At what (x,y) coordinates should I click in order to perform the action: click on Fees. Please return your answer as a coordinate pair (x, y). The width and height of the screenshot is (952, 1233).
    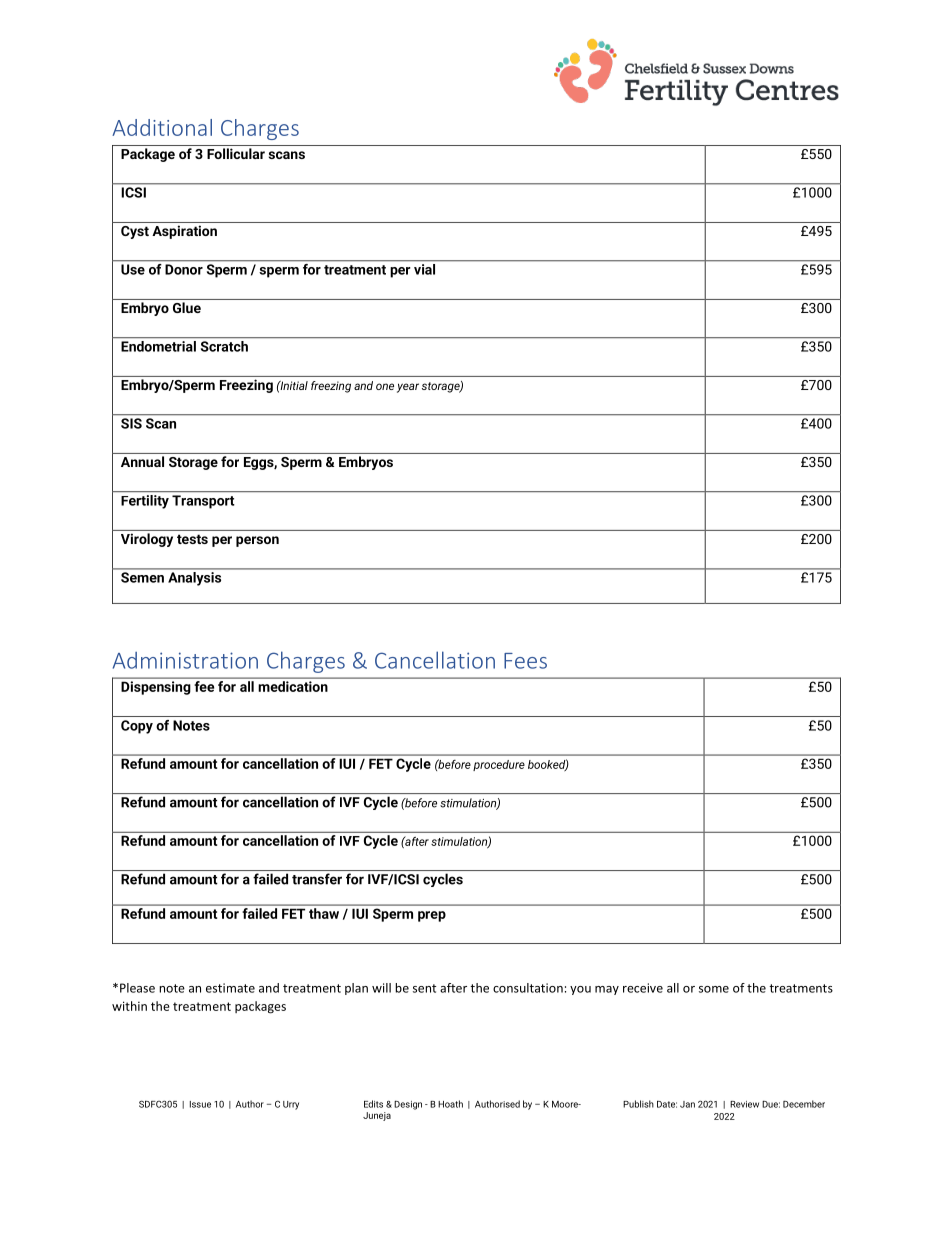
    Looking at the image, I should click on (525, 661).
